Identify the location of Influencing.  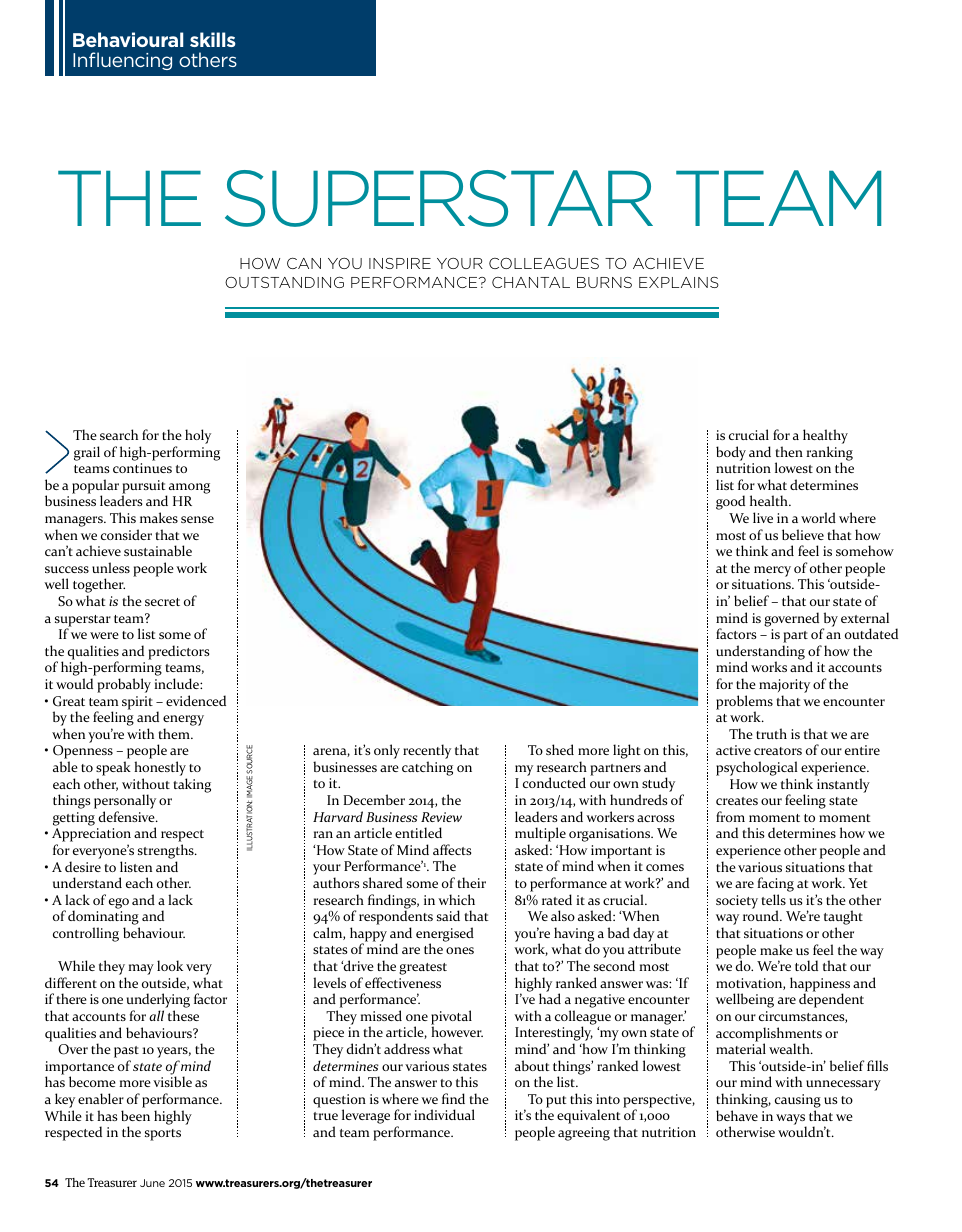
(122, 61).
